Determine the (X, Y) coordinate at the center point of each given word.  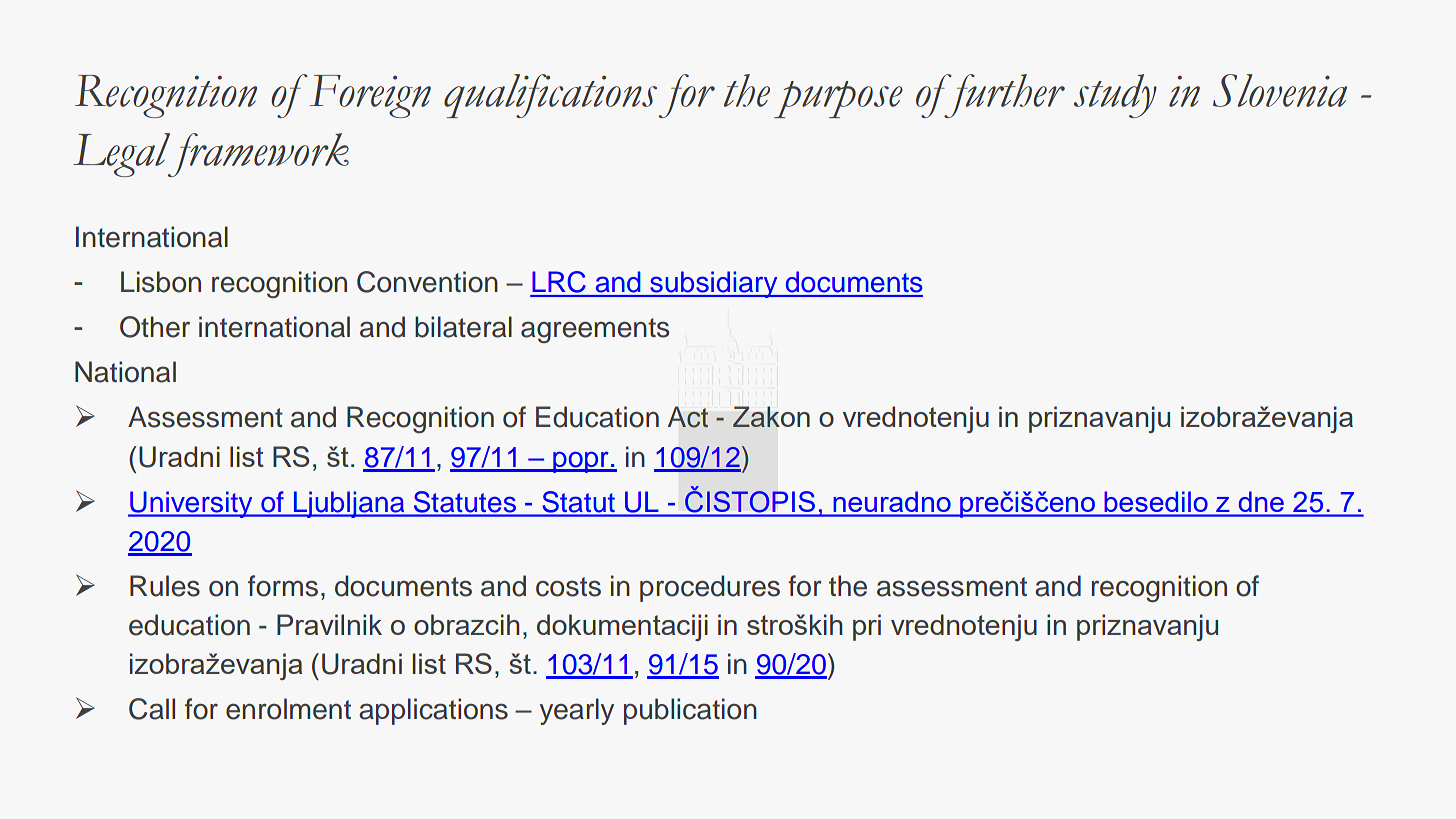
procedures (710, 588)
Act (688, 417)
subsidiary (714, 284)
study (1115, 96)
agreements (595, 330)
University (191, 504)
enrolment (288, 709)
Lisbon (161, 282)
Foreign (369, 96)
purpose (838, 99)
